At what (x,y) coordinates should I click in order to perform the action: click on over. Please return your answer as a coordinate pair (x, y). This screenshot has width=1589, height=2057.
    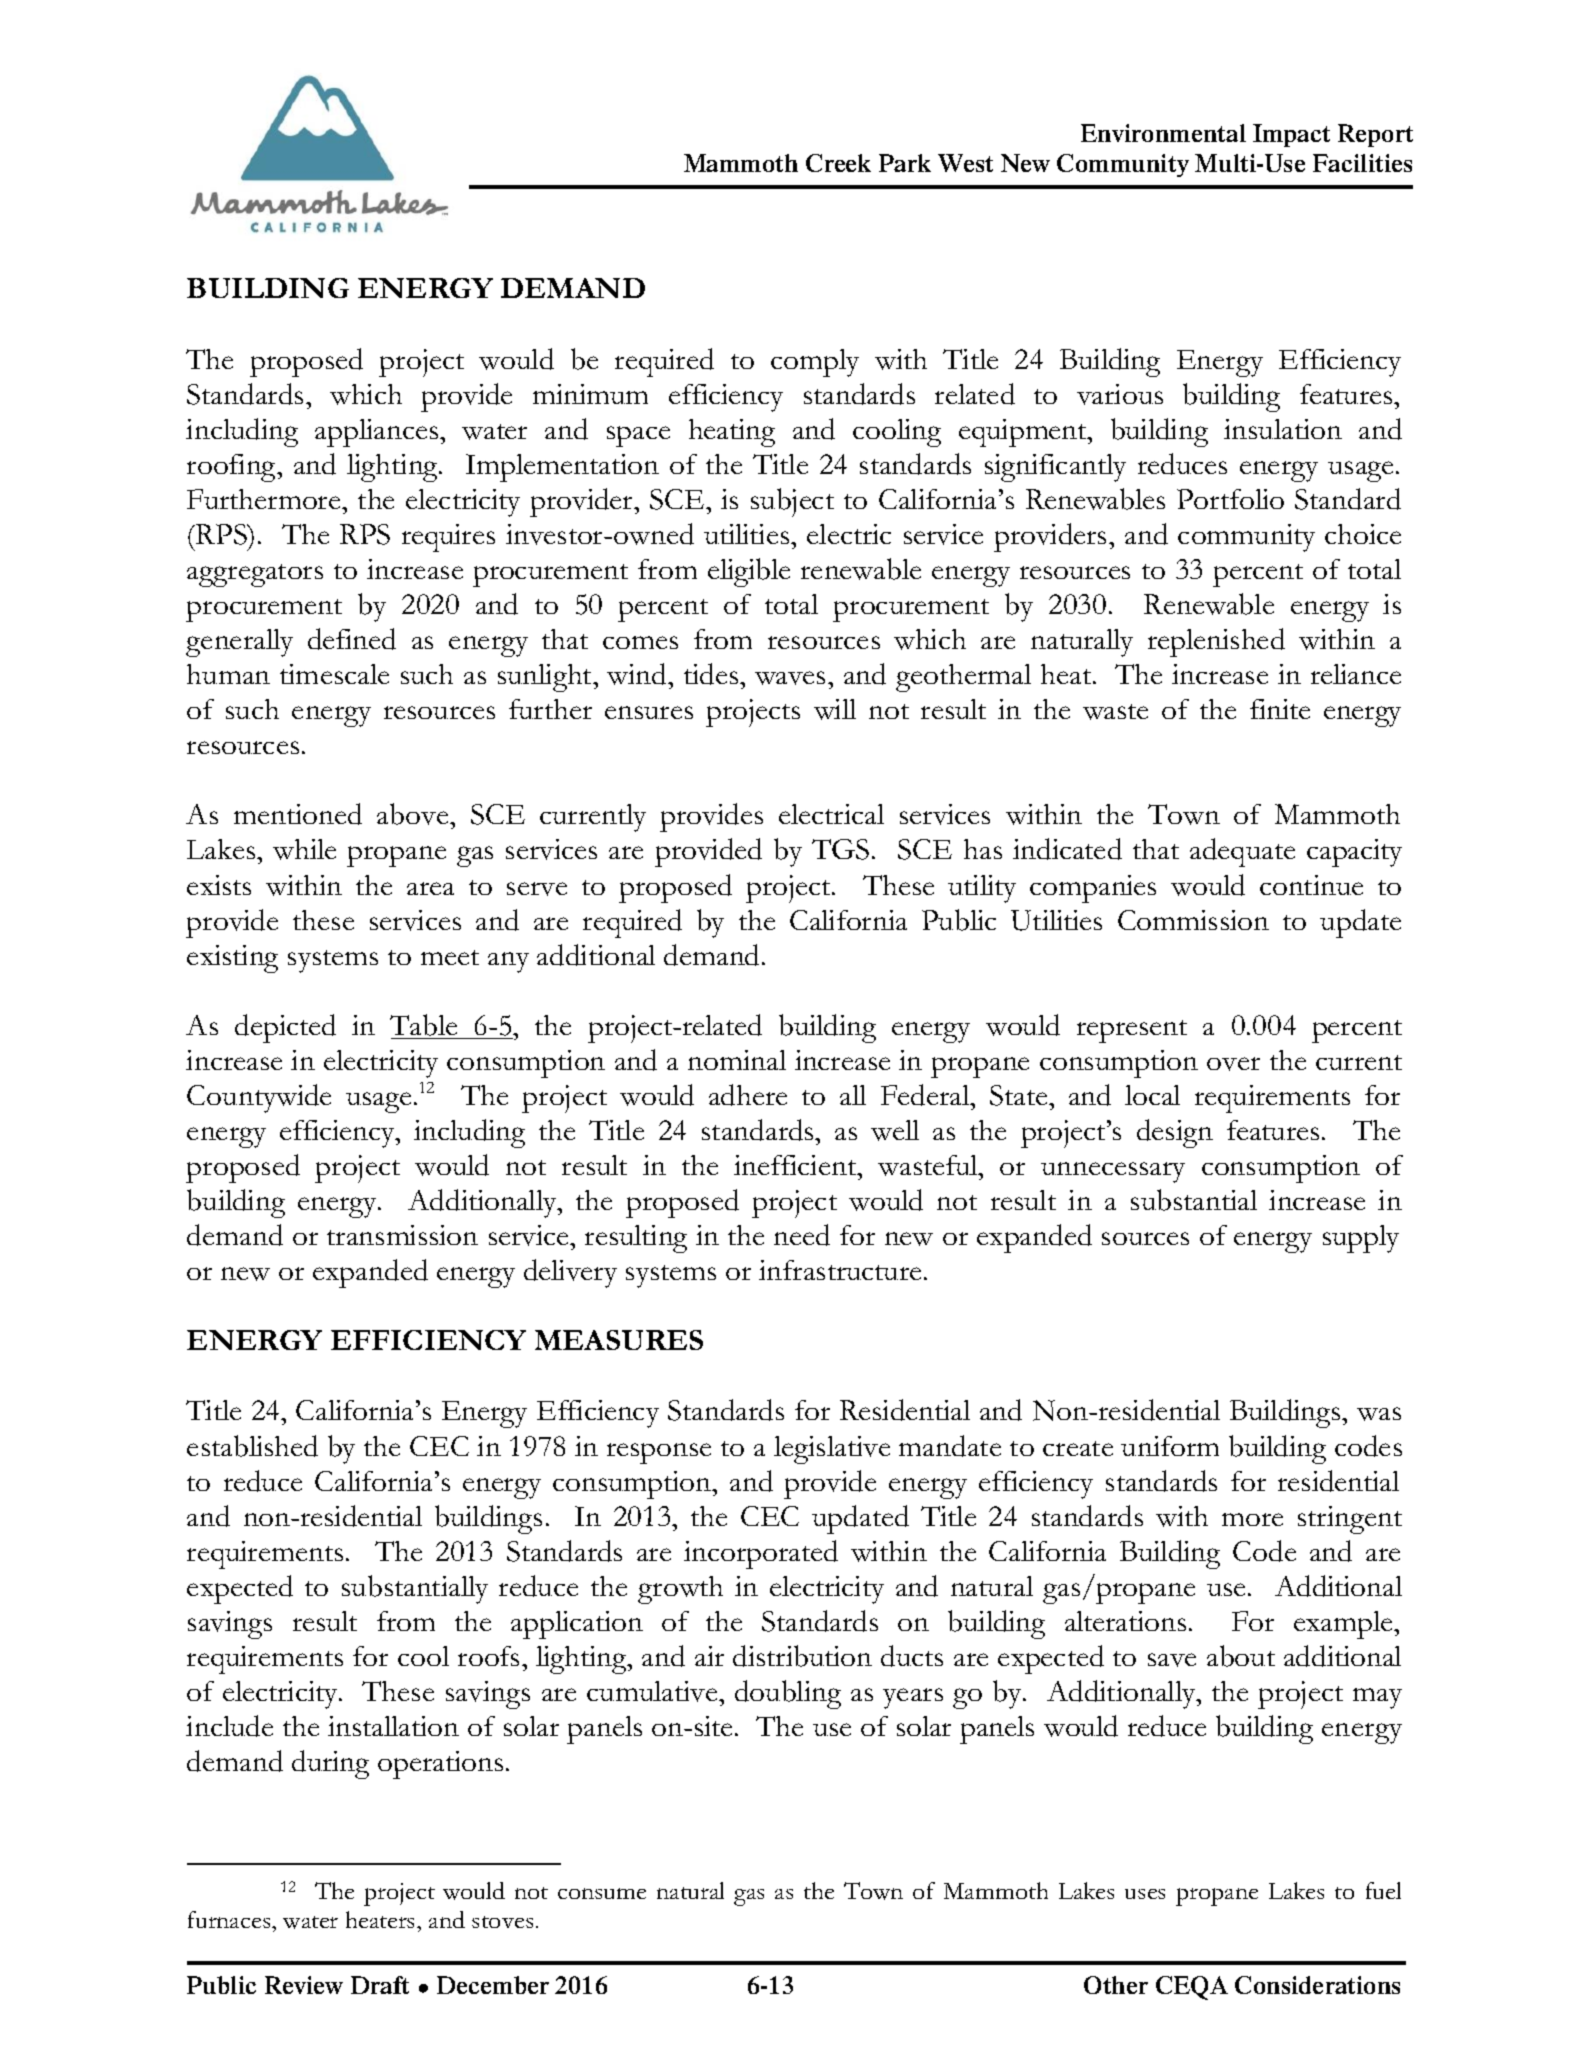
    Looking at the image, I should click on (1233, 1064).
